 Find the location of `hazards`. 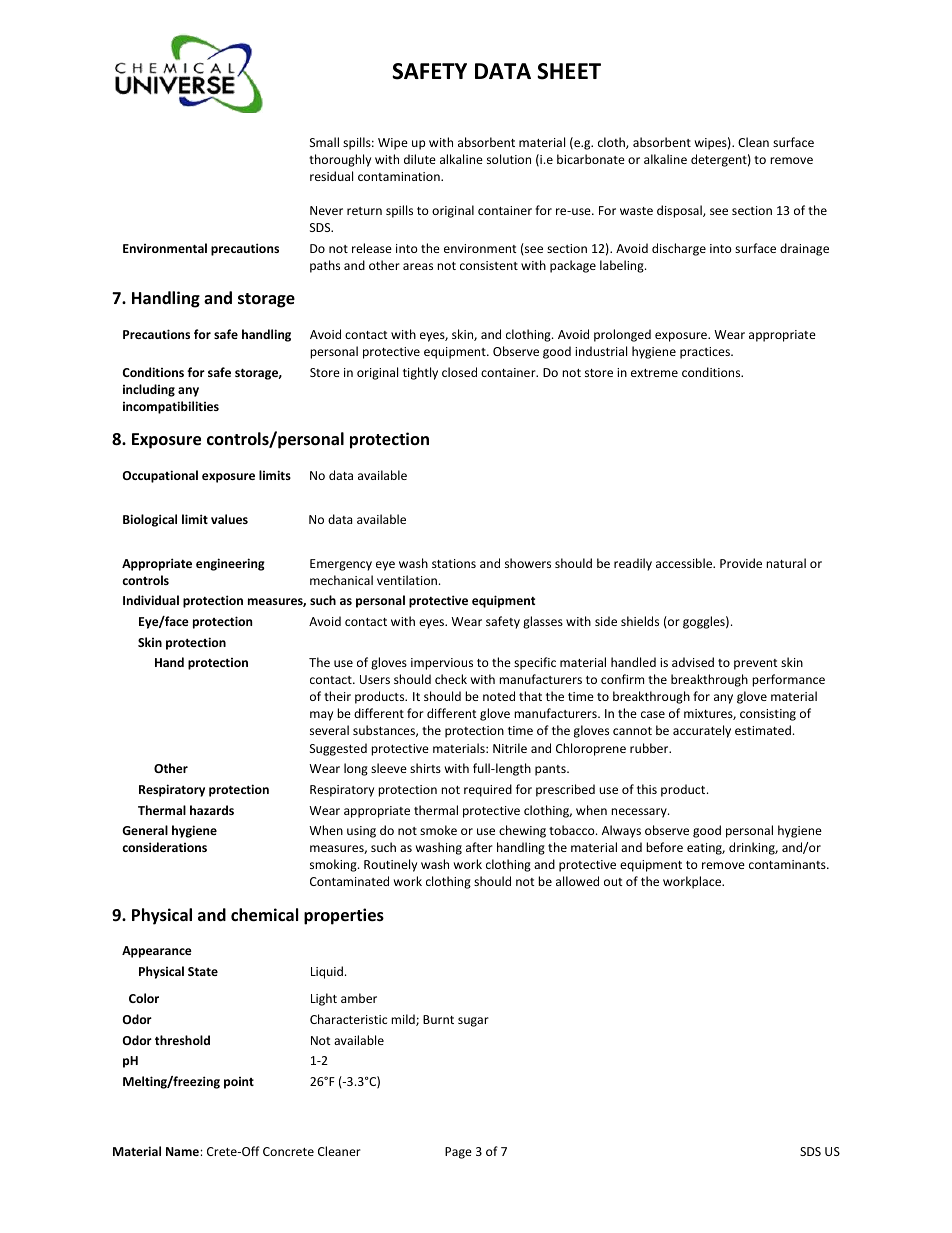

hazards is located at coordinates (212, 810).
